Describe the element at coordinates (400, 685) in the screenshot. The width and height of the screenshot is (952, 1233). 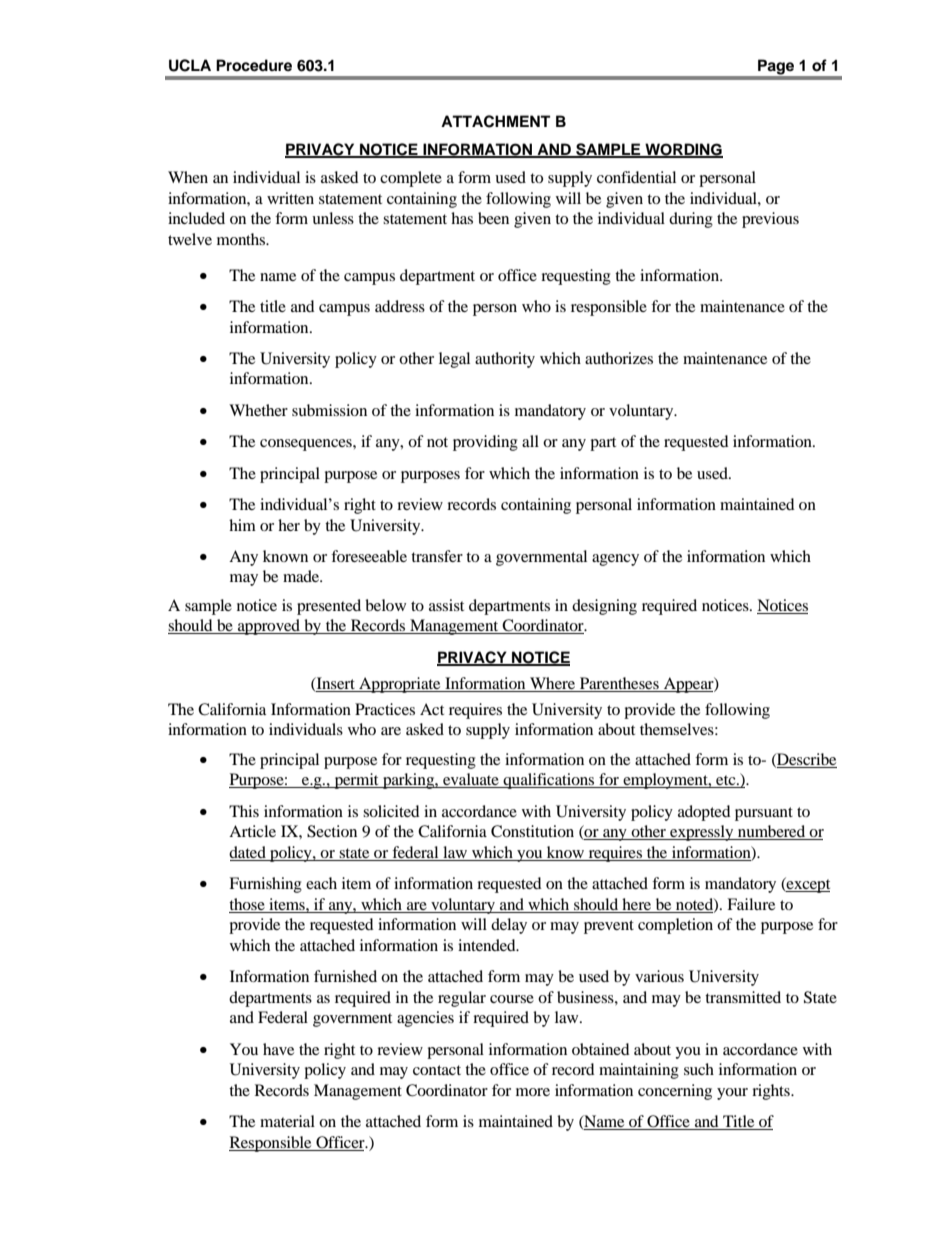
I see `Appropriate` at that location.
